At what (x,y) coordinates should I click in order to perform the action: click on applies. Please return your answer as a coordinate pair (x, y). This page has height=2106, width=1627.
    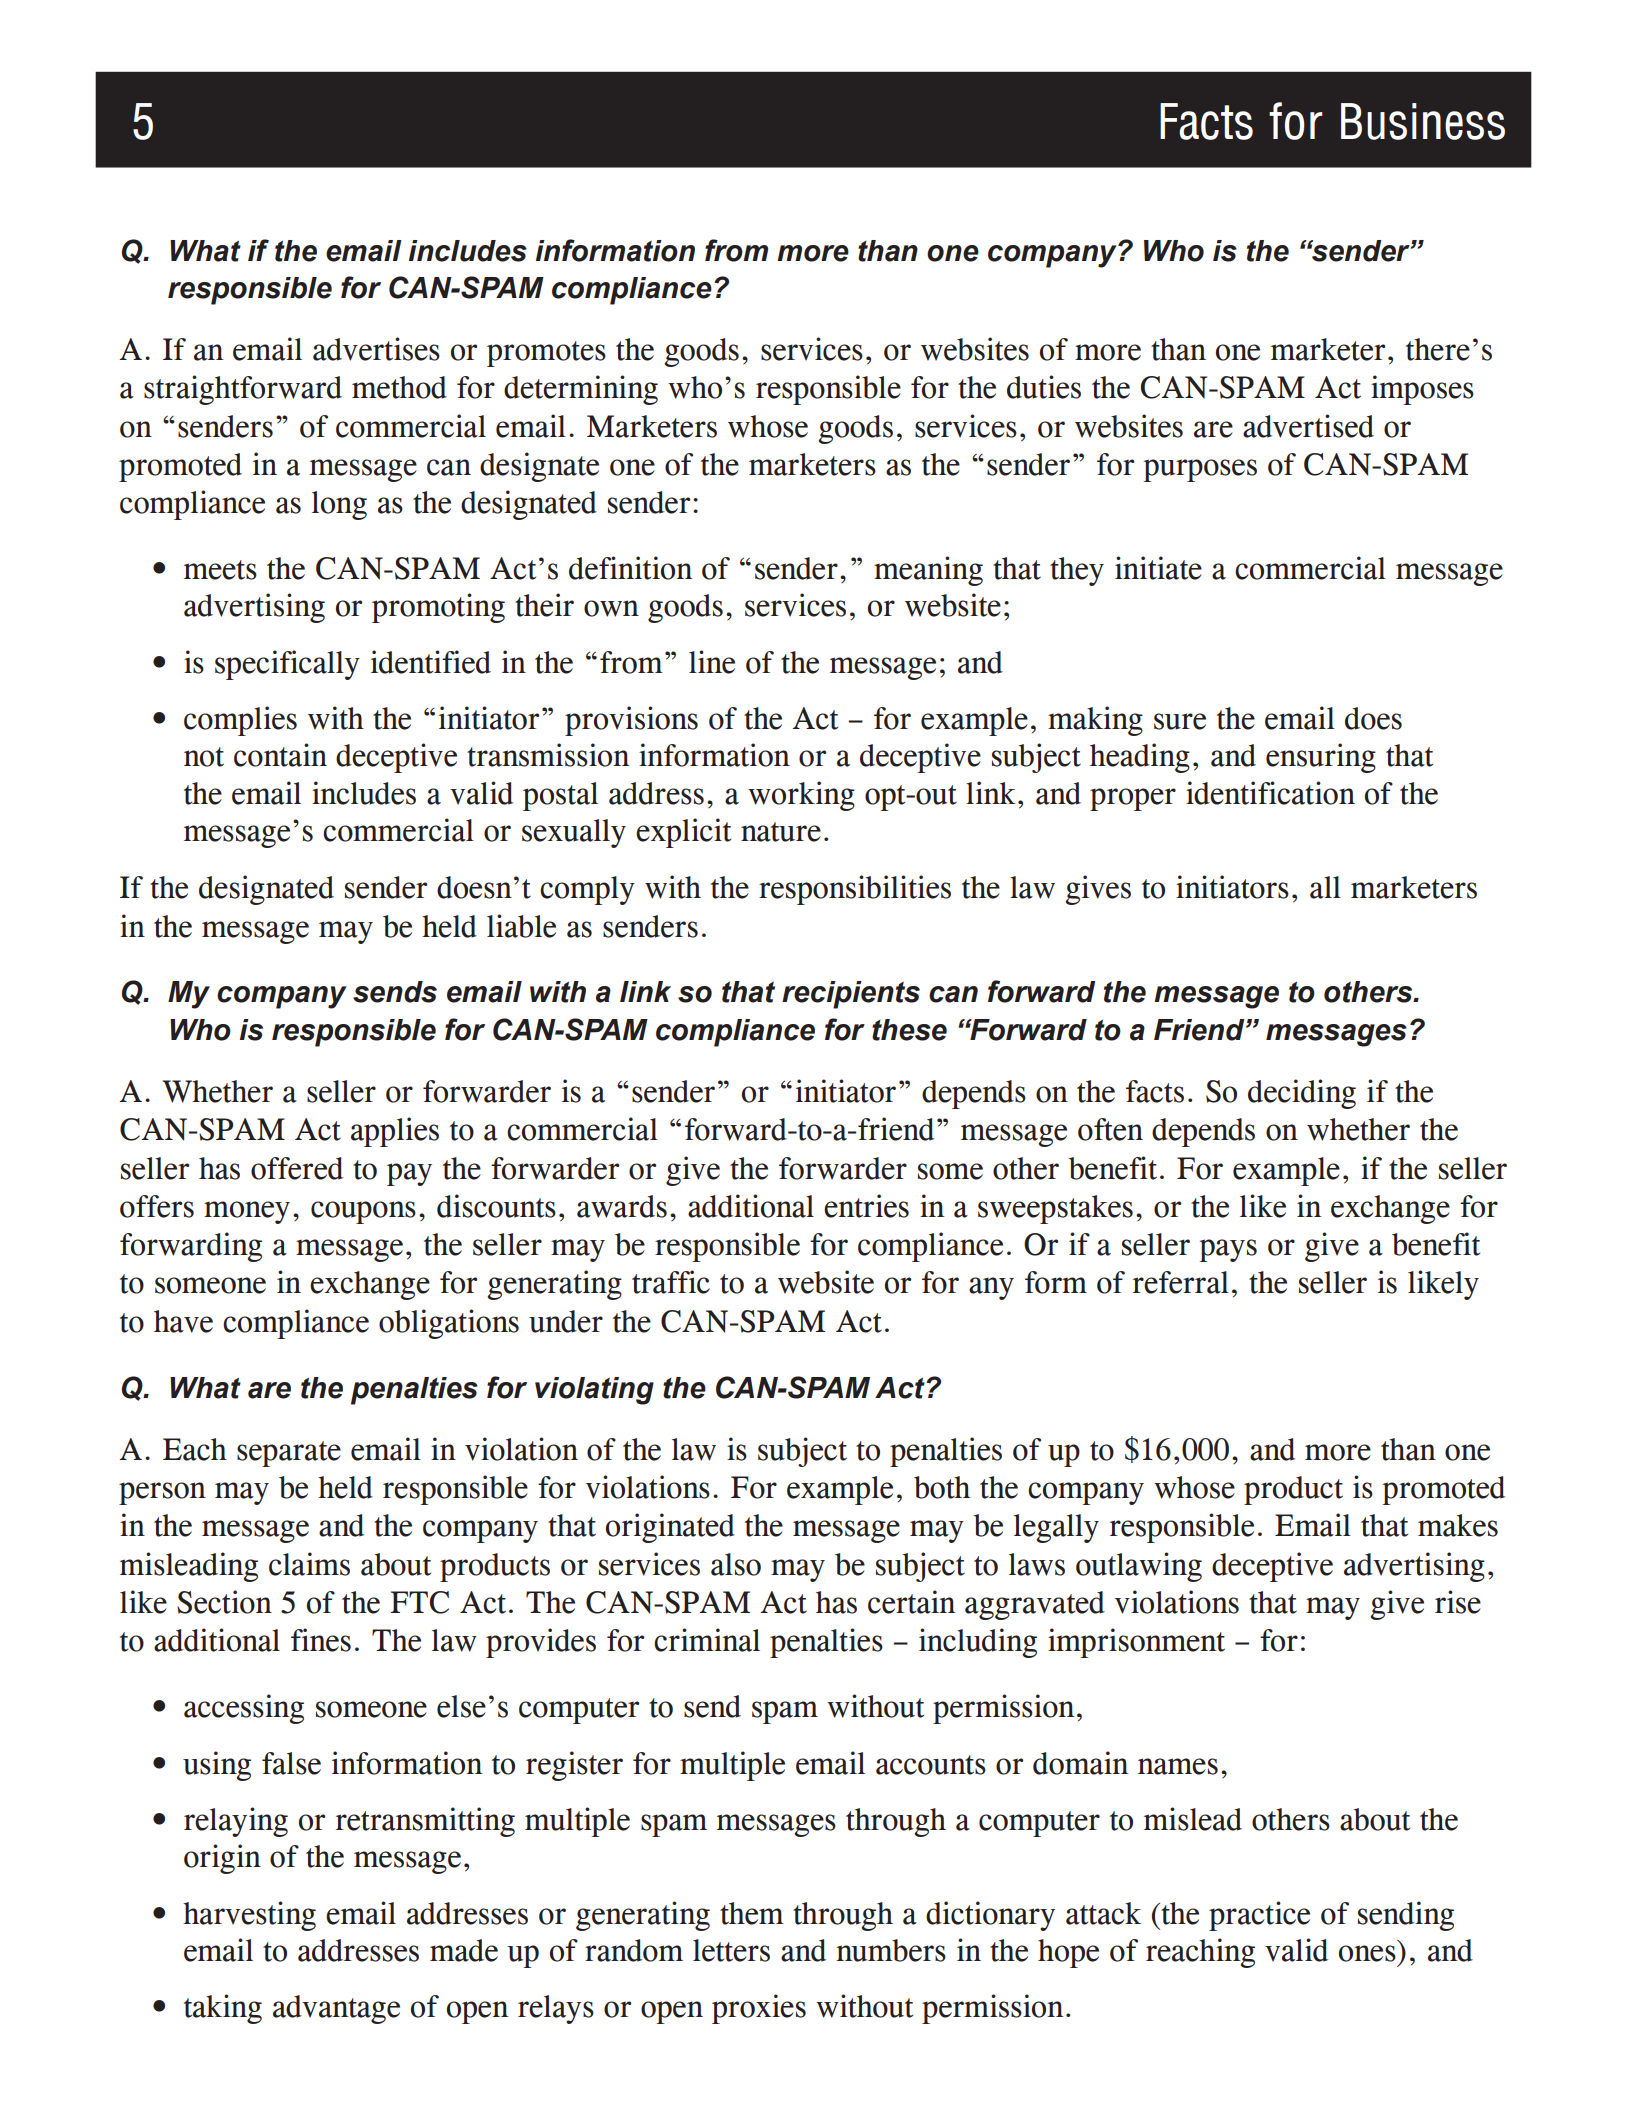
    Looking at the image, I should click on (395, 1132).
